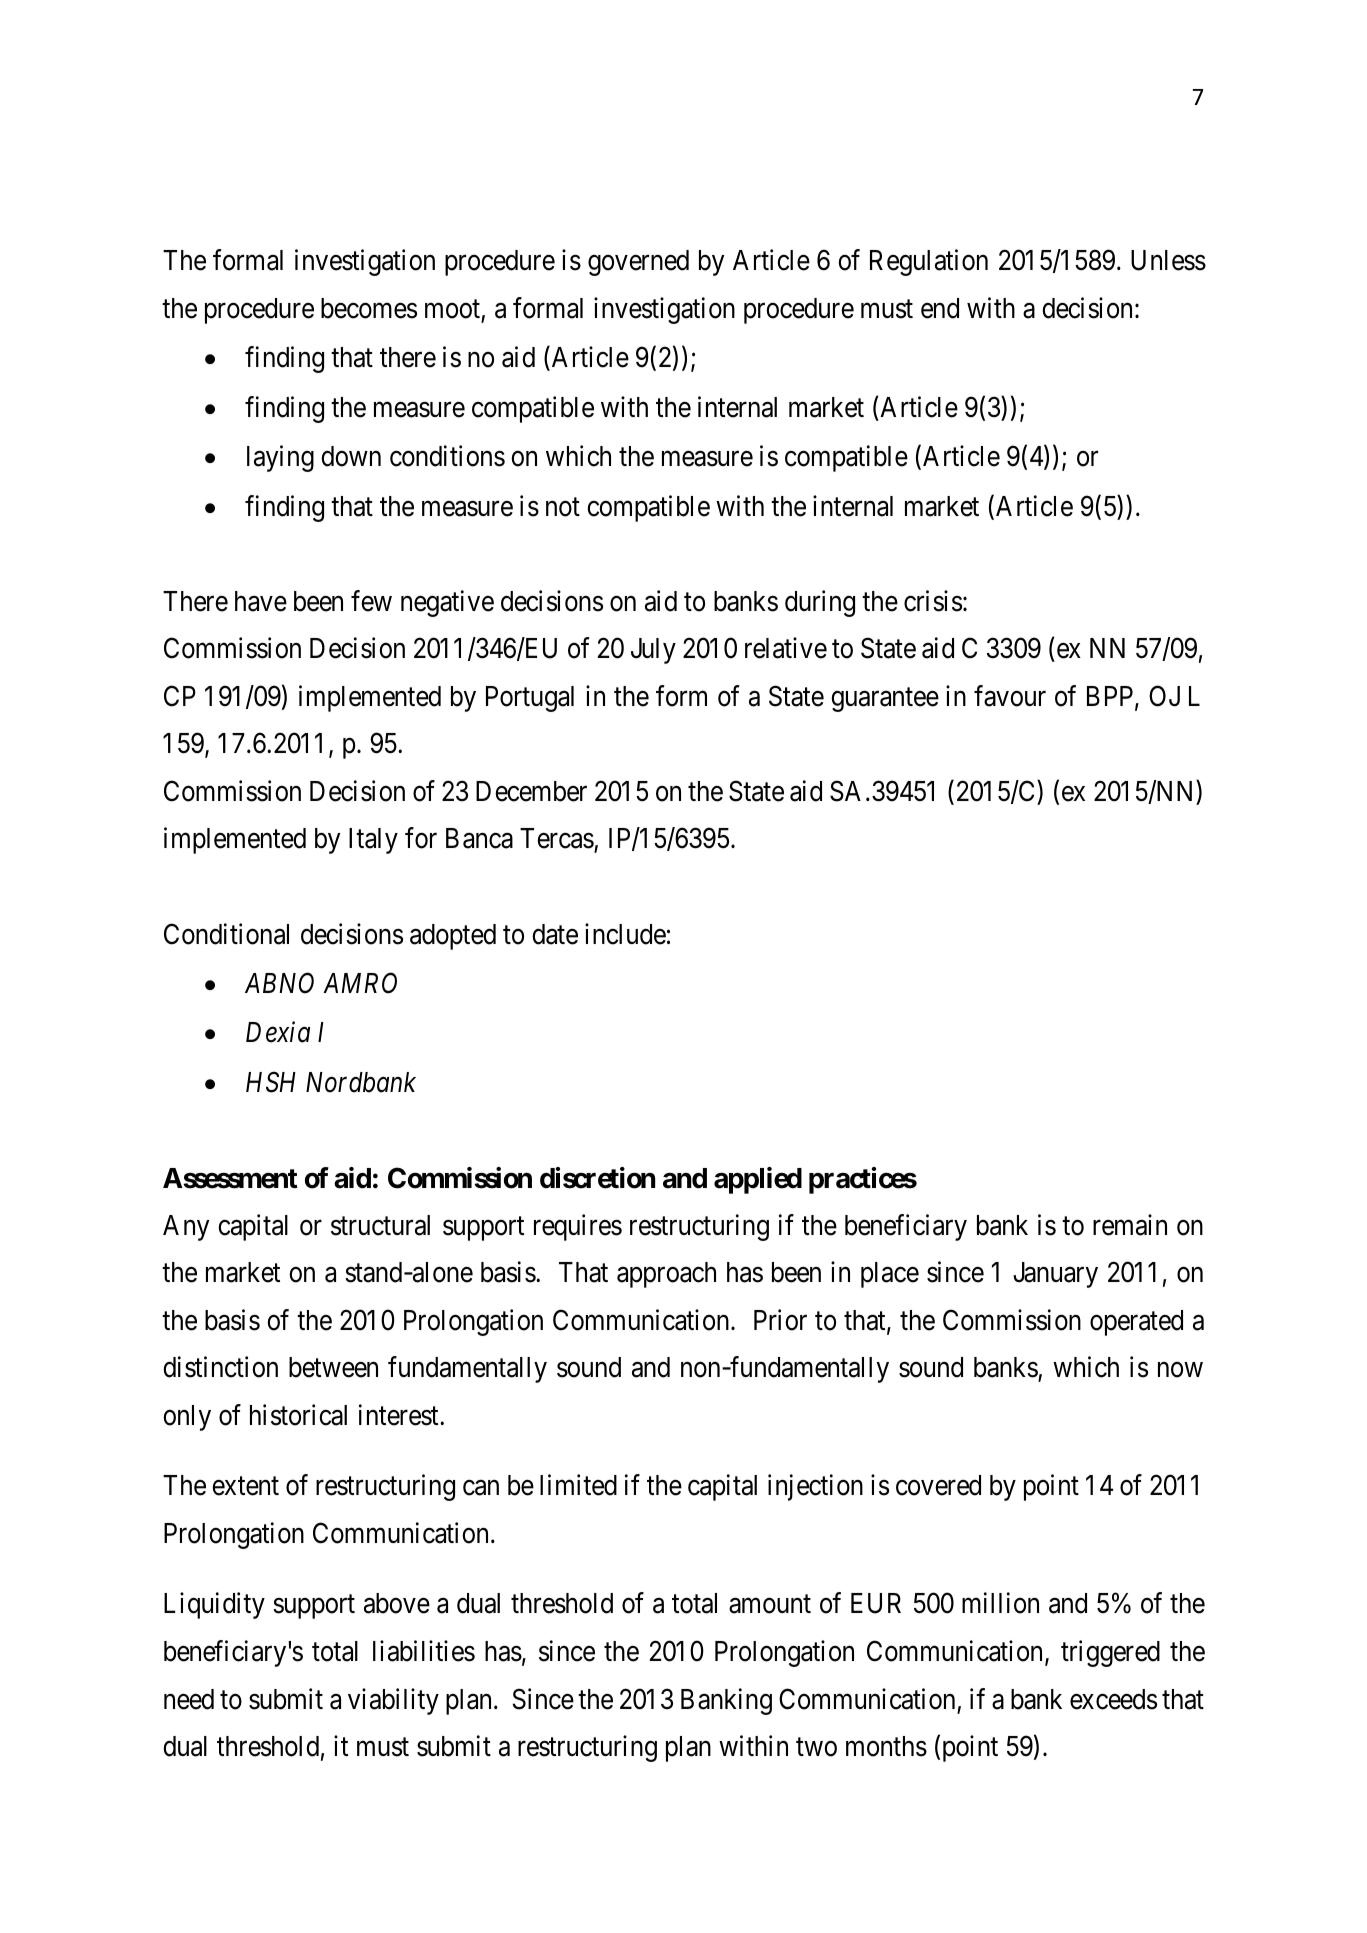 The width and height of the image is (1367, 1933). Describe the element at coordinates (1130, 1225) in the image. I see `remain` at that location.
